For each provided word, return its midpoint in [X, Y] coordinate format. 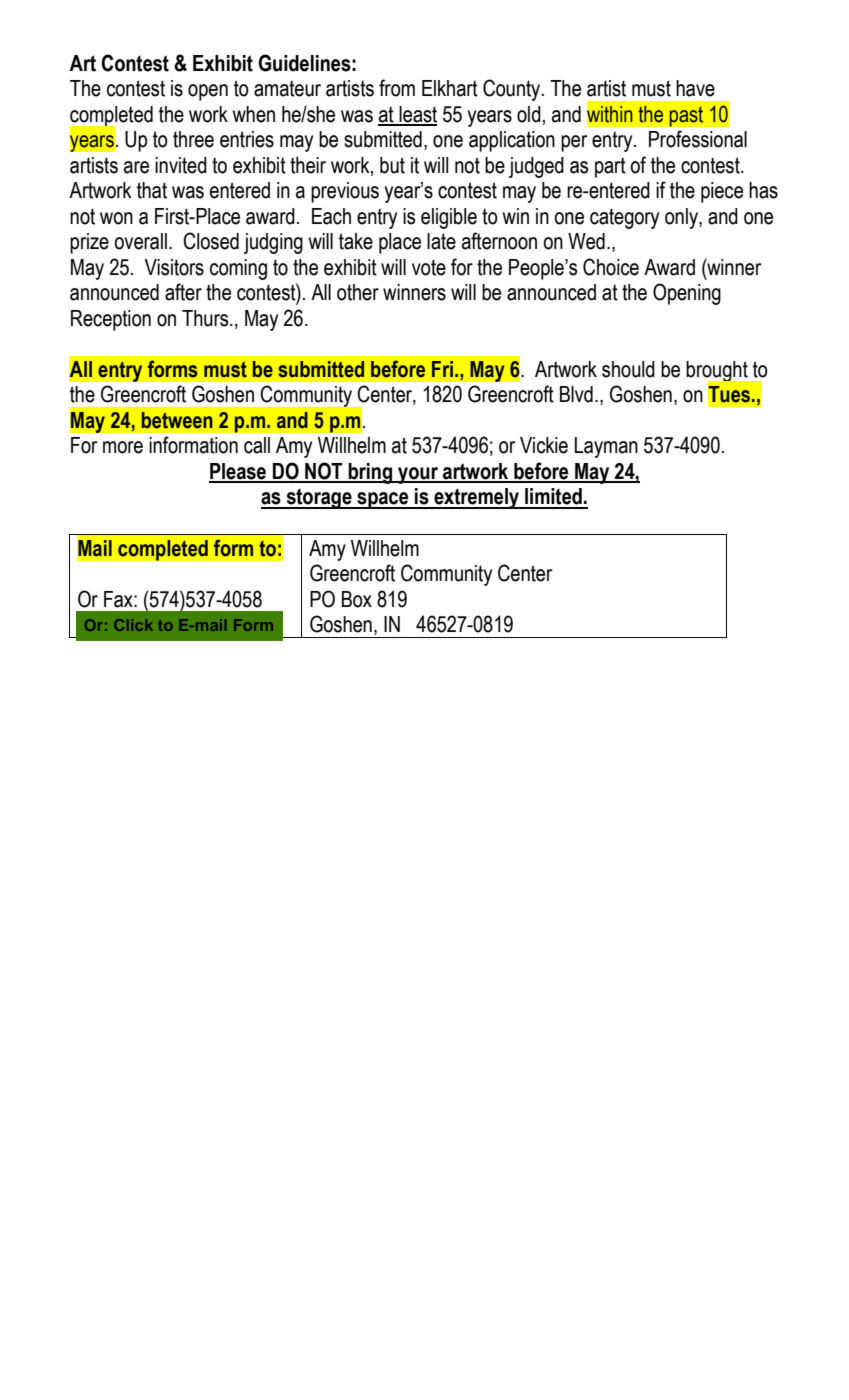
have [695, 88]
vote [429, 267]
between [177, 420]
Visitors [174, 267]
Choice [611, 267]
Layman [606, 447]
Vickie [544, 445]
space [383, 500]
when [253, 114]
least [417, 115]
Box [357, 599]
